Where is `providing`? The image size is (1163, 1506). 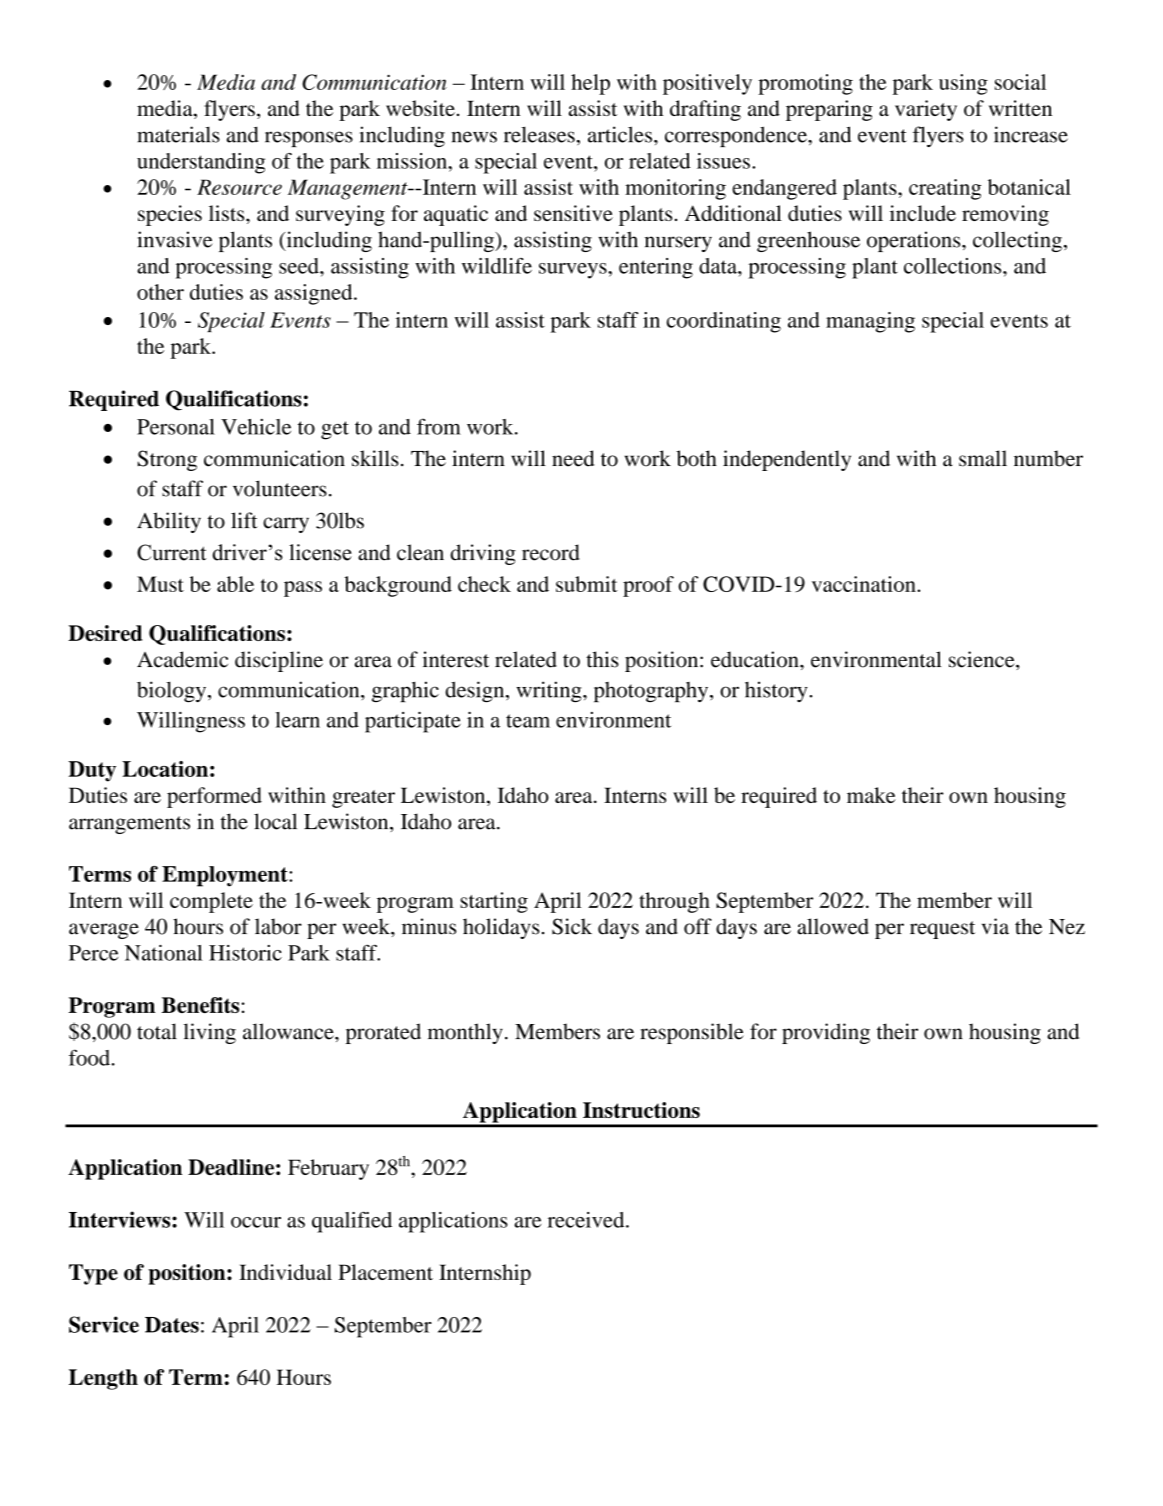 providing is located at coordinates (826, 1033).
